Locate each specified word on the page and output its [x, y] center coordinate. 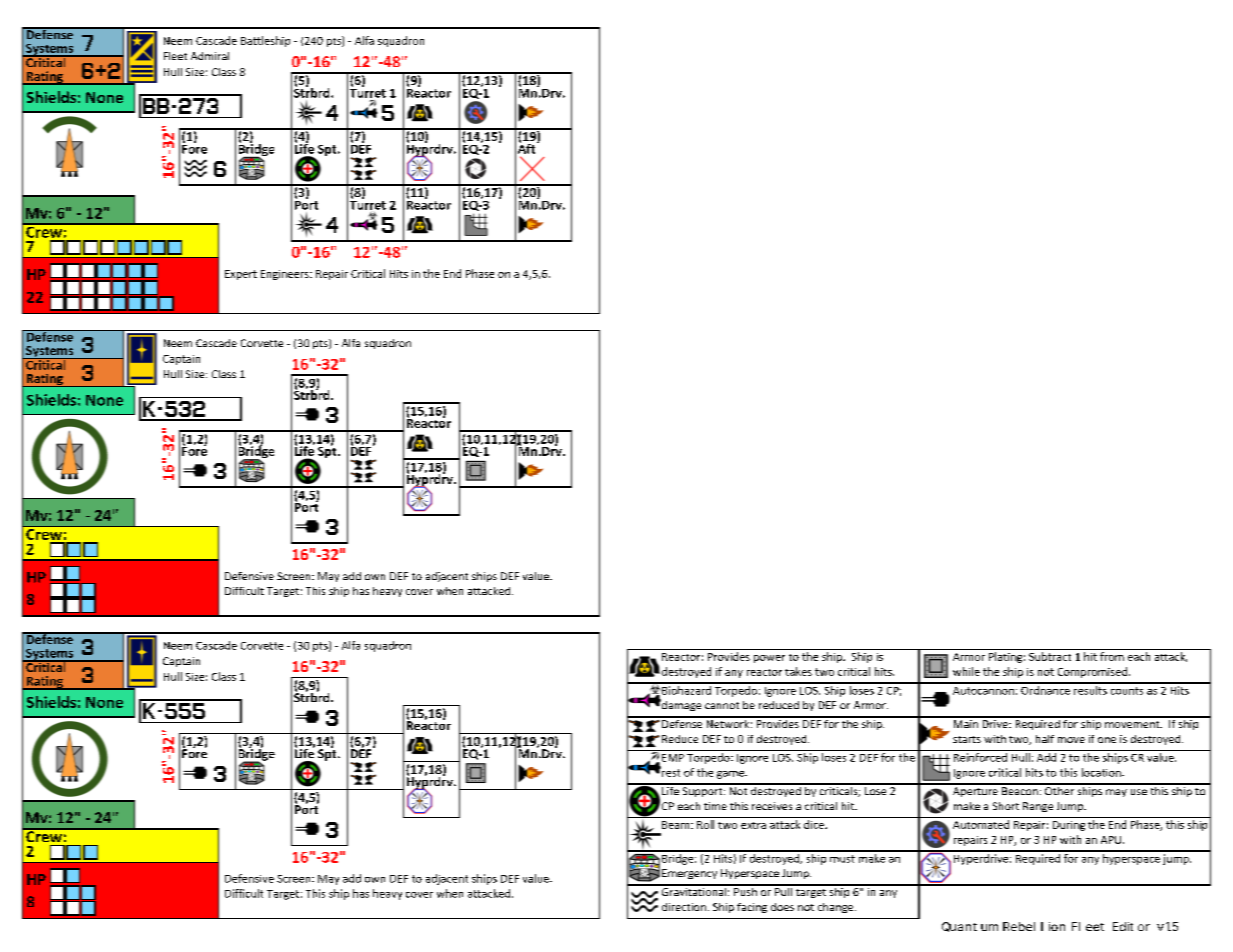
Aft [528, 147]
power [769, 659]
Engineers [286, 275]
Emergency [689, 874]
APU [1111, 840]
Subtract [1050, 656]
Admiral [210, 56]
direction [684, 907]
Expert [241, 275]
